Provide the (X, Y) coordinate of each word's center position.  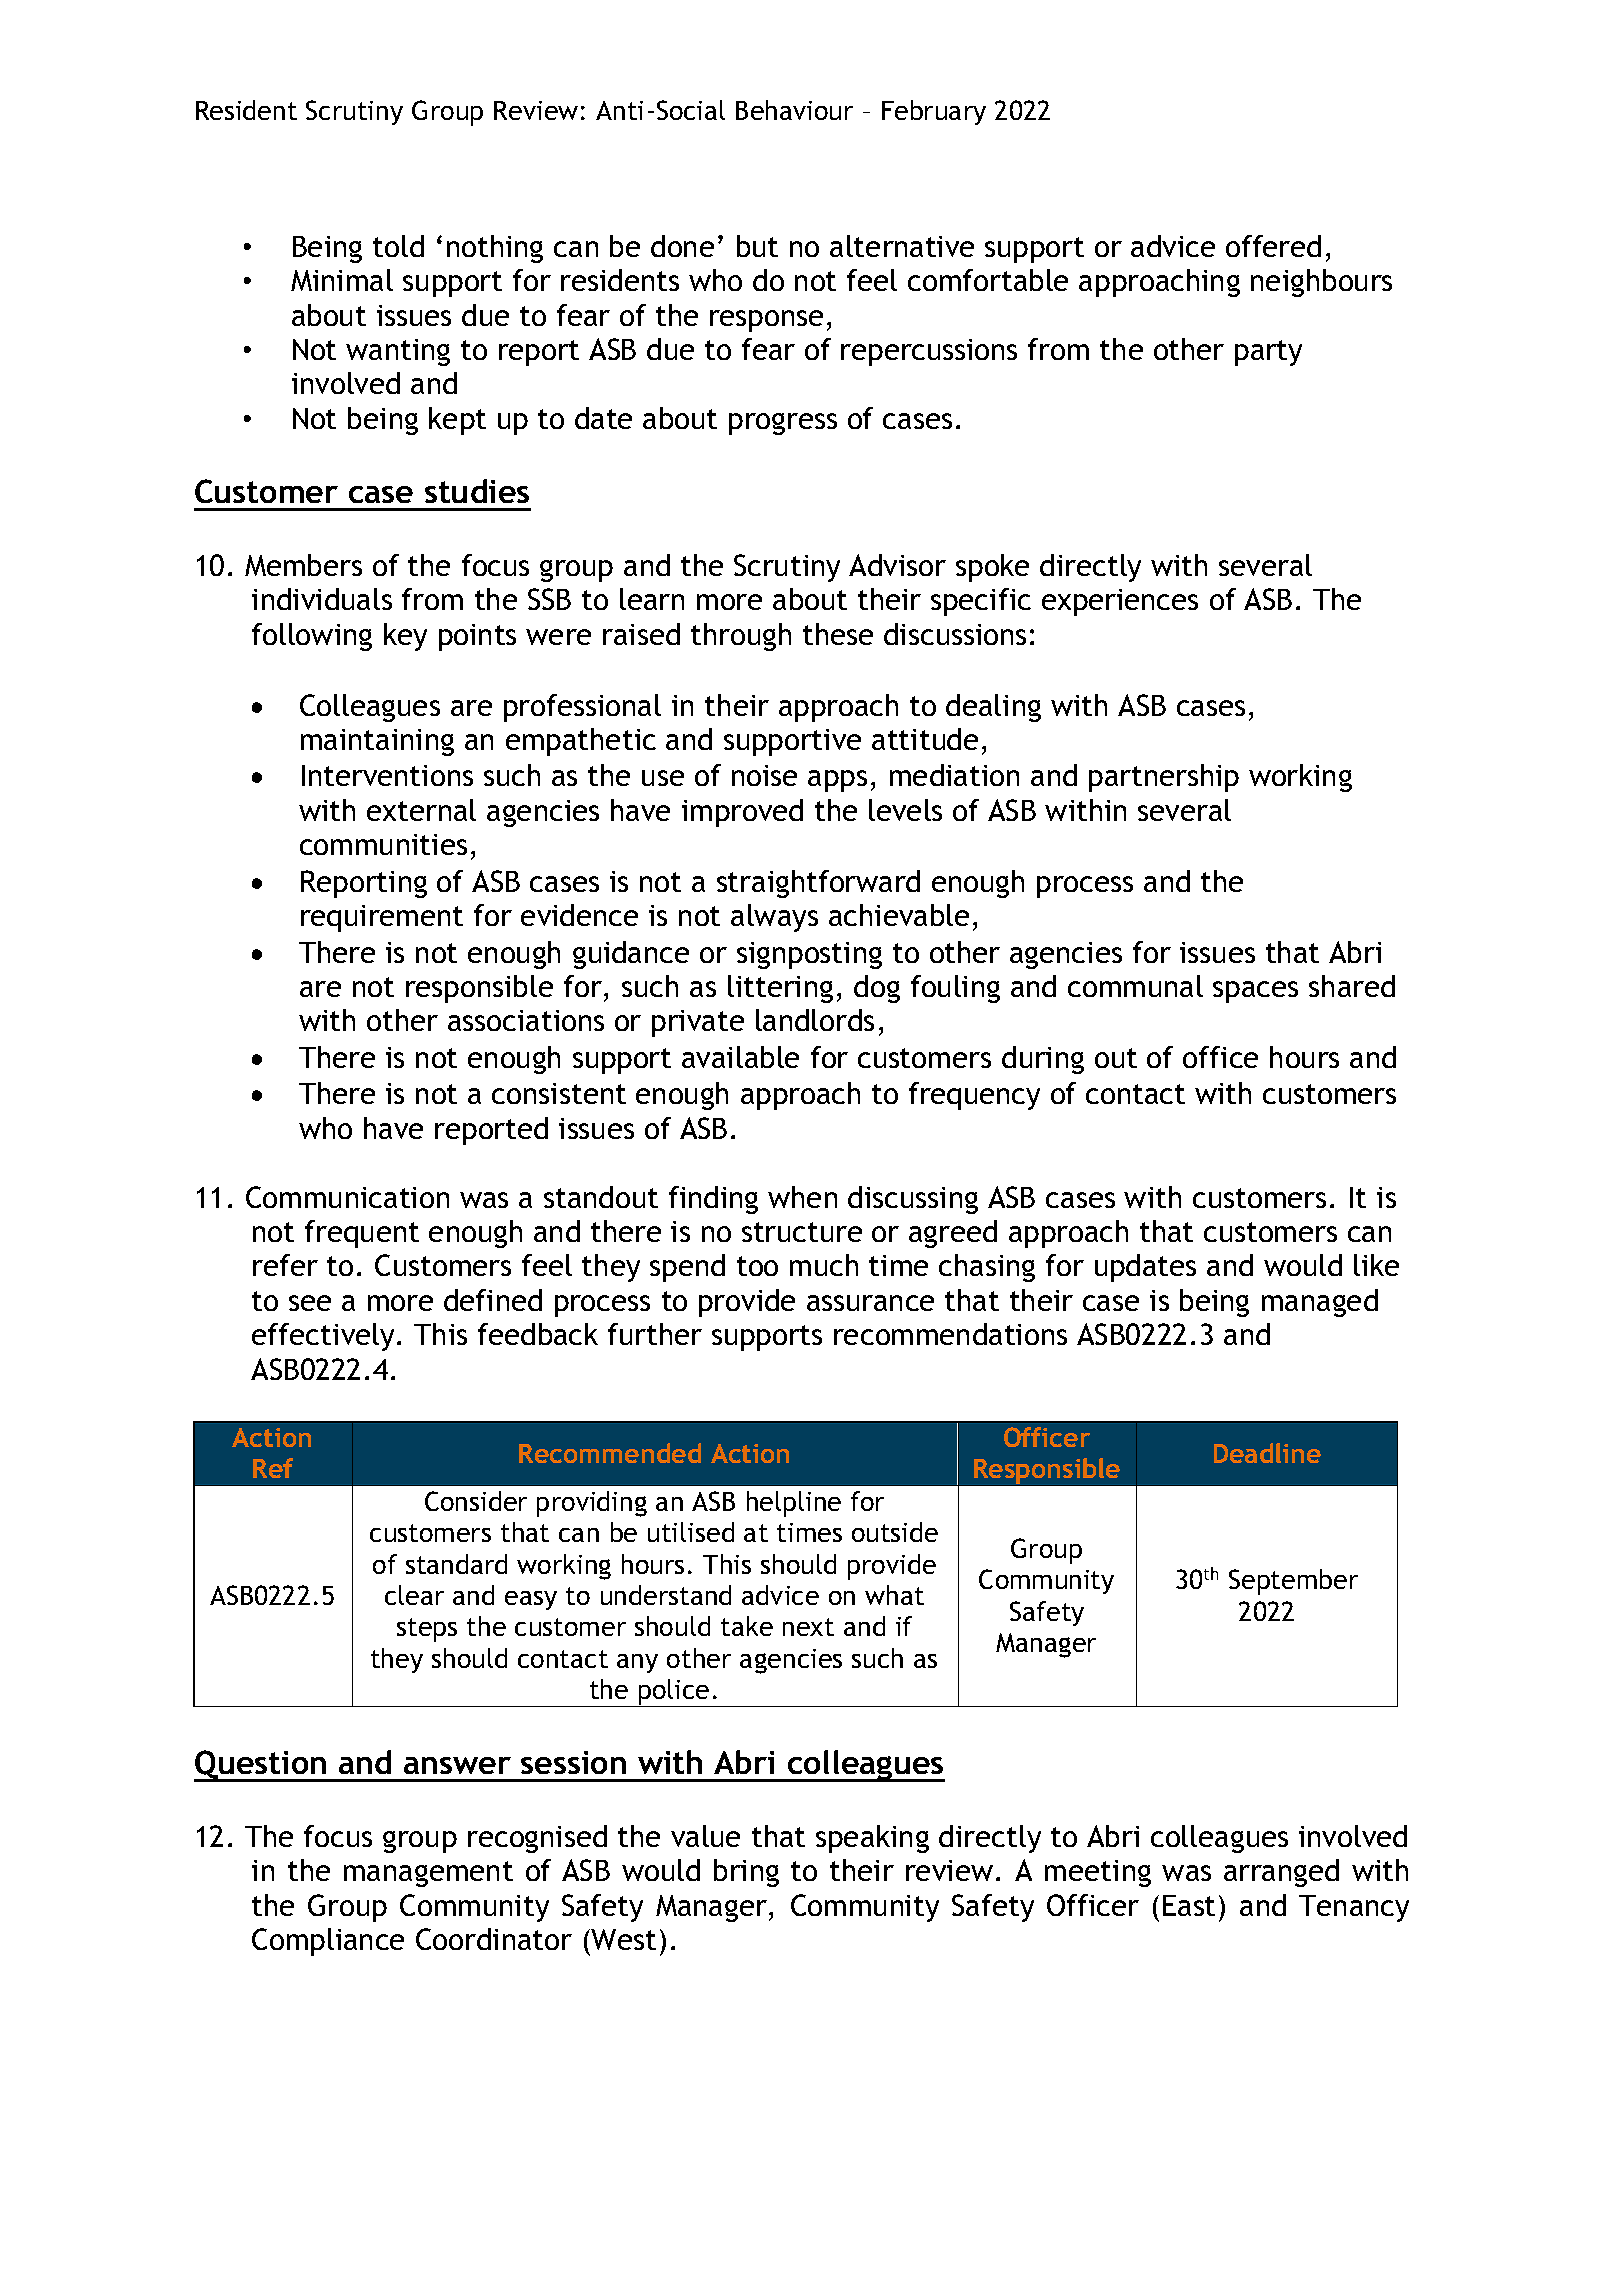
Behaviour (794, 110)
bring (746, 1873)
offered (1273, 246)
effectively (325, 1337)
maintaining (377, 742)
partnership (1164, 778)
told (398, 246)
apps (837, 781)
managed (1320, 1303)
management (428, 1874)
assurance (870, 1303)
